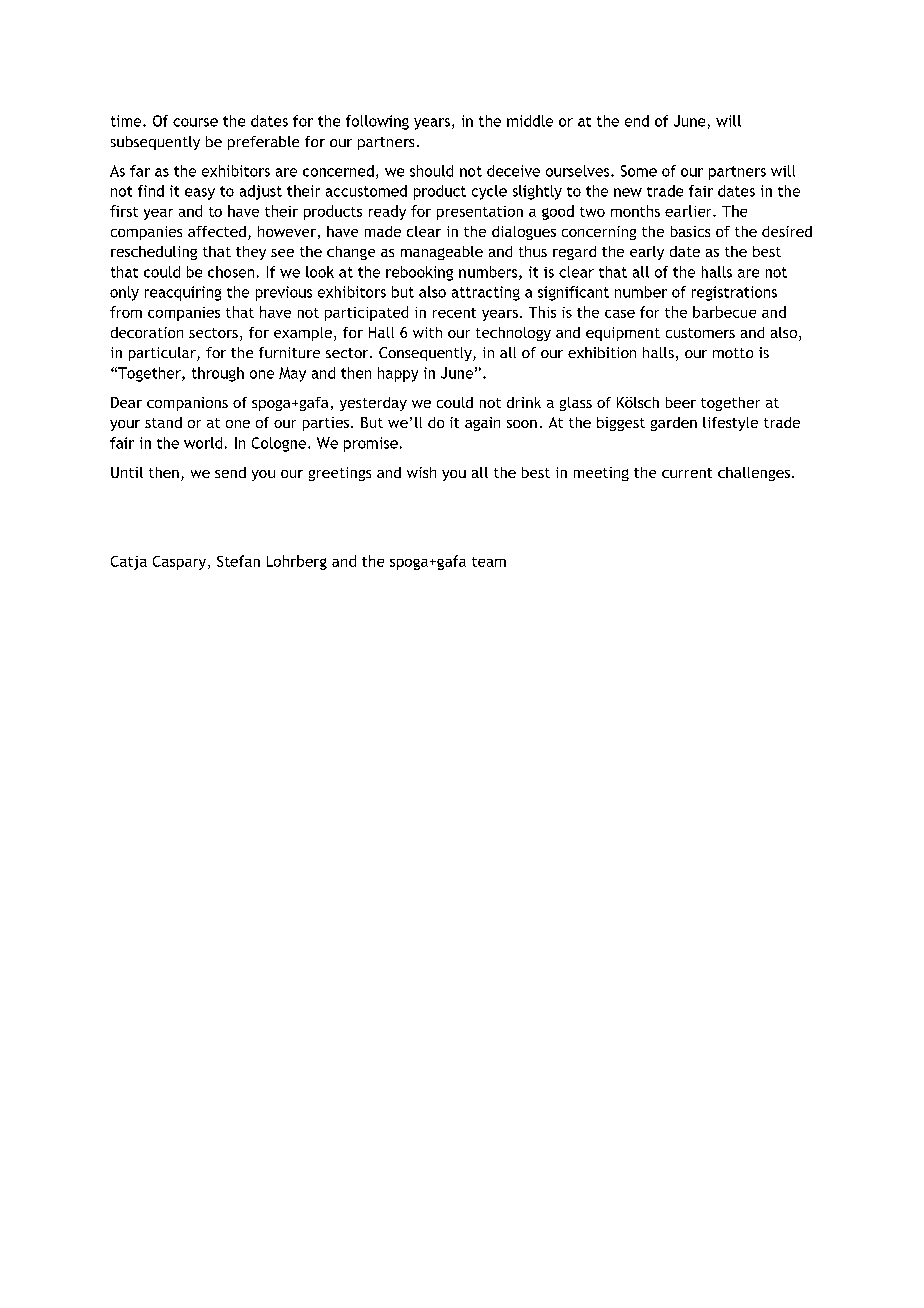  Describe the element at coordinates (427, 332) in the image. I see `with` at that location.
